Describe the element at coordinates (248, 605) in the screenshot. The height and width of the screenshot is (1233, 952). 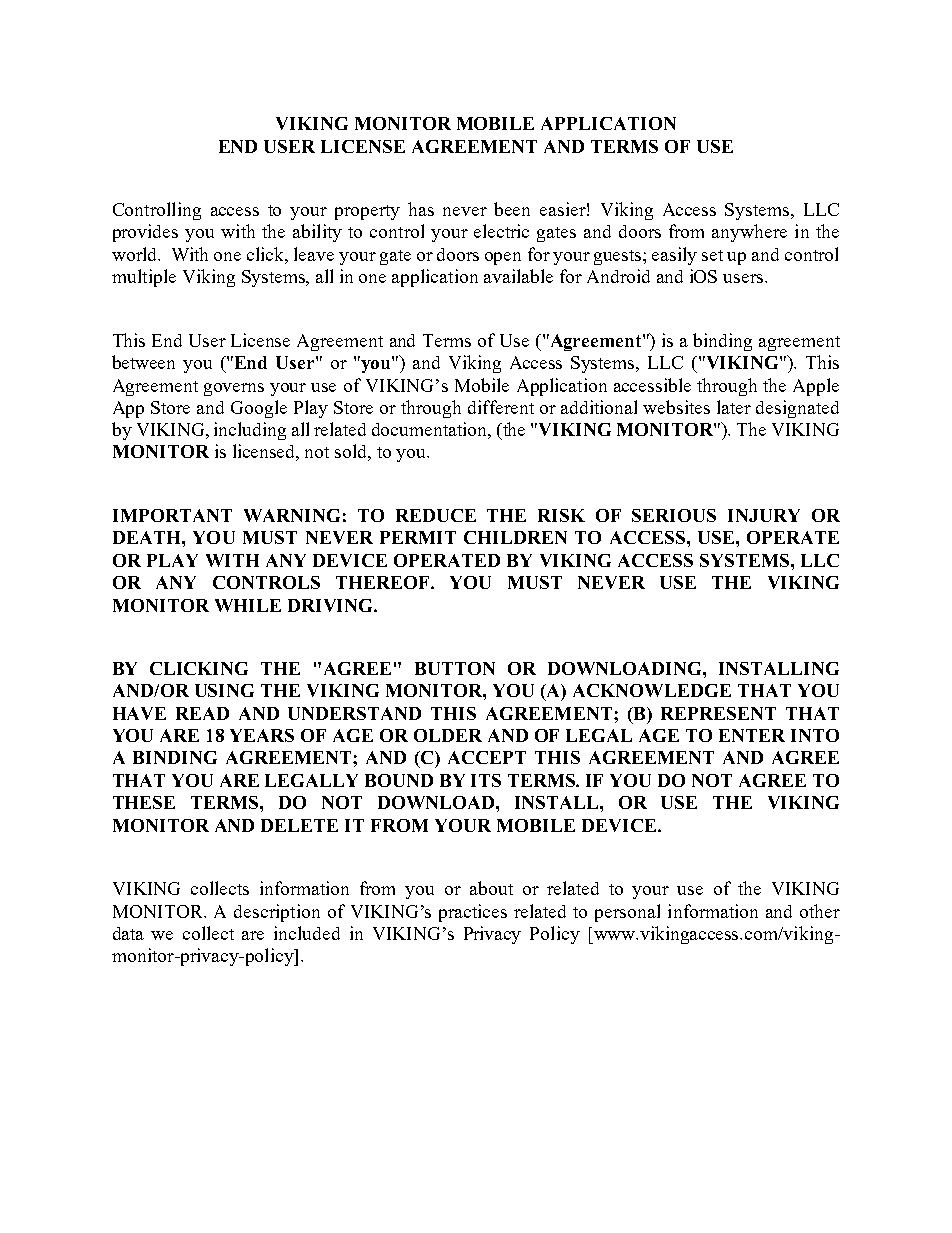
I see `WHILE` at that location.
